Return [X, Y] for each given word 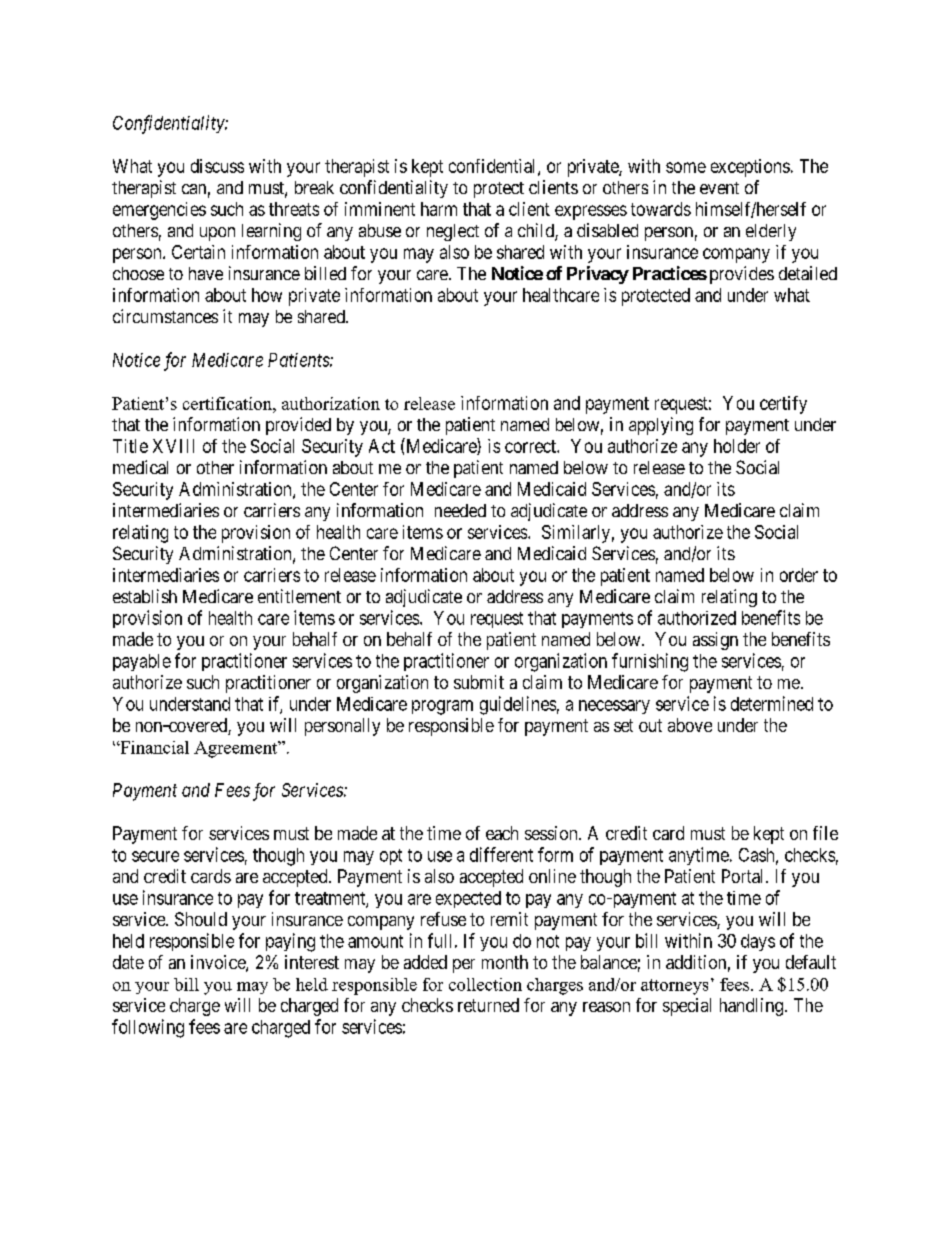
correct [531, 446]
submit [479, 682]
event [719, 188]
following [148, 1028]
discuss [217, 166]
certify [783, 405]
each [502, 833]
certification [228, 403]
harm [439, 209]
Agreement [237, 749]
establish [145, 596]
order [799, 575]
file [825, 833]
